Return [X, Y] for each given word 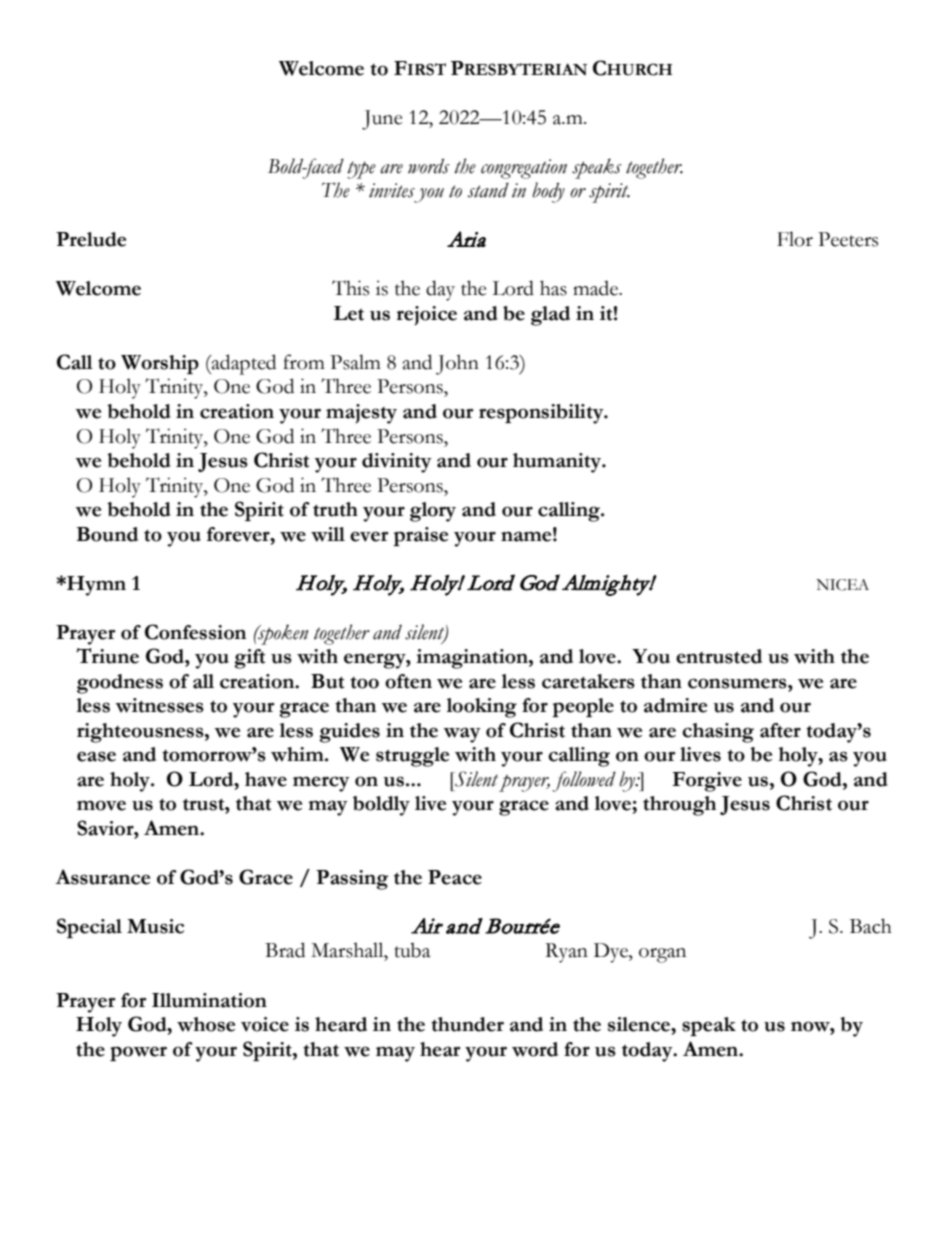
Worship [160, 364]
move [101, 805]
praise [420, 536]
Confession [195, 632]
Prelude [91, 239]
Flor [795, 239]
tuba [413, 950]
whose [206, 1024]
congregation [524, 169]
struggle [412, 757]
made [597, 288]
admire [675, 705]
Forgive [707, 782]
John [457, 364]
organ [662, 955]
